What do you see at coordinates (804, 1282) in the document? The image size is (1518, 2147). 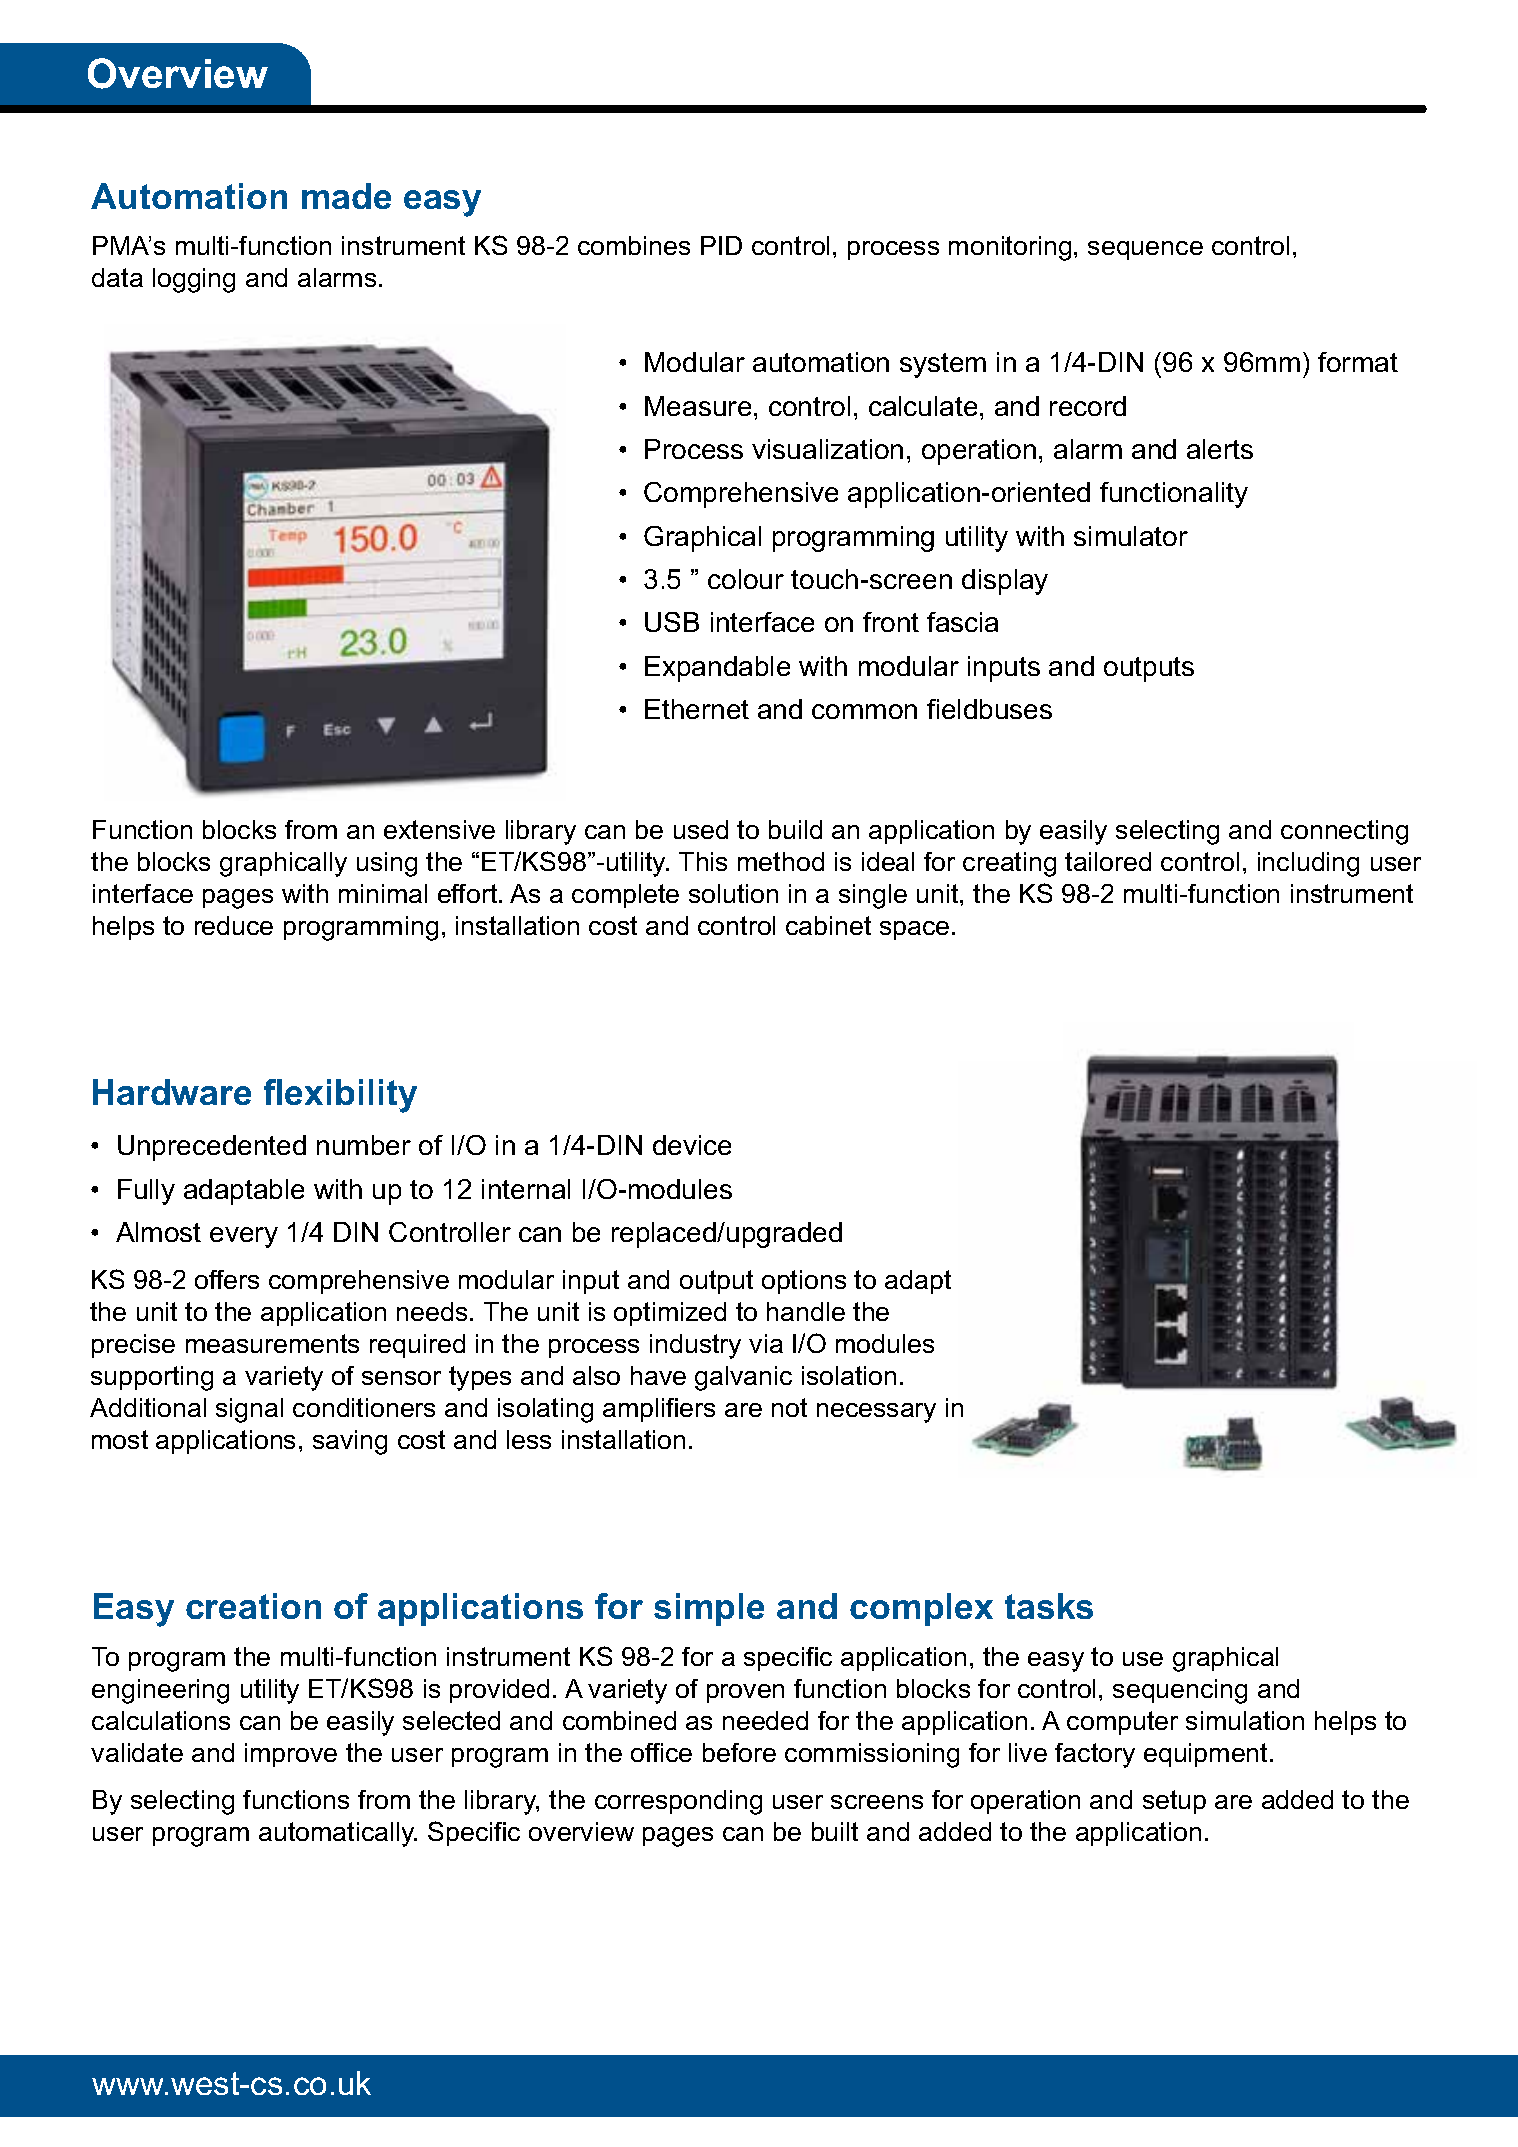 I see `options` at bounding box center [804, 1282].
